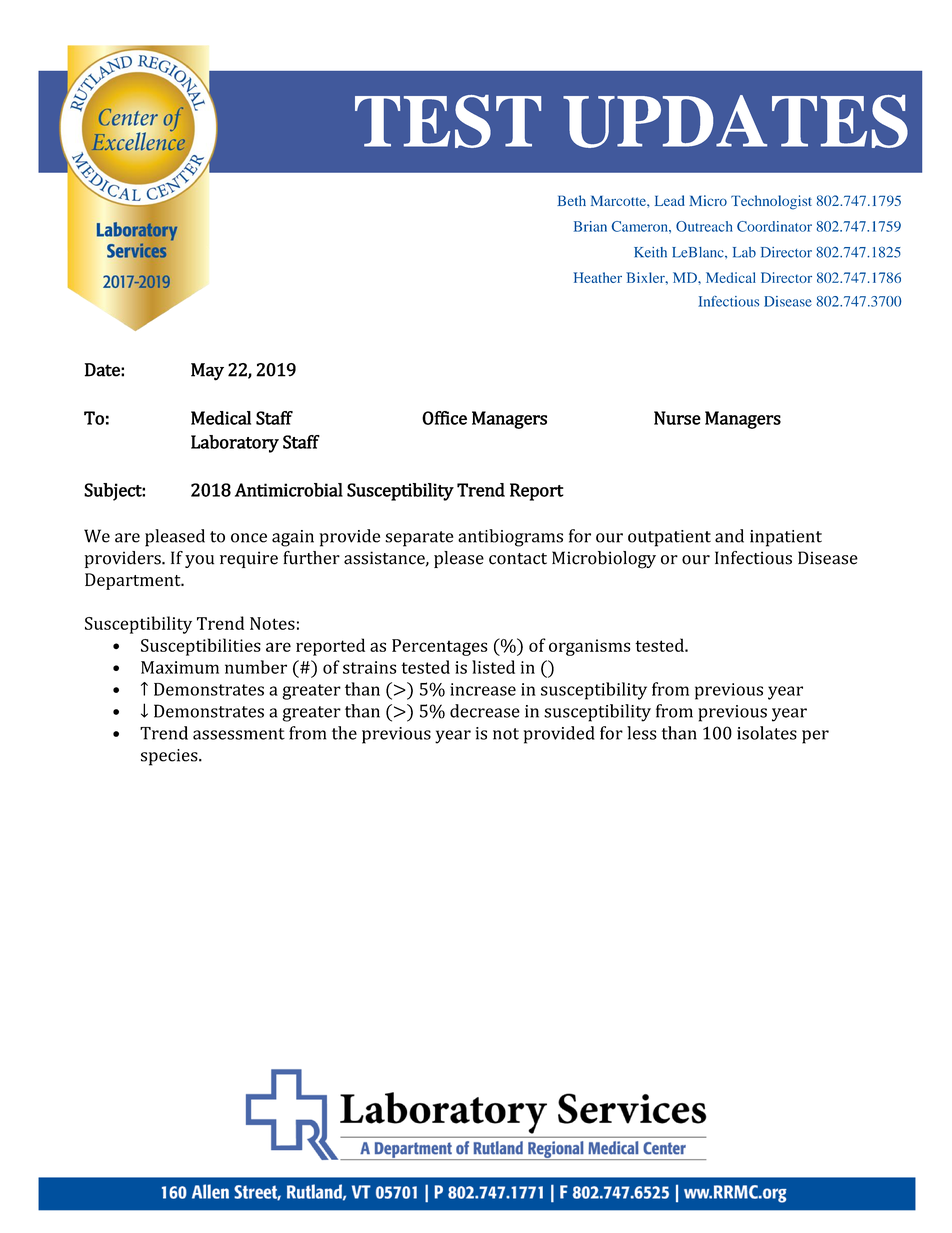  Describe the element at coordinates (767, 733) in the page. I see `isolates` at that location.
